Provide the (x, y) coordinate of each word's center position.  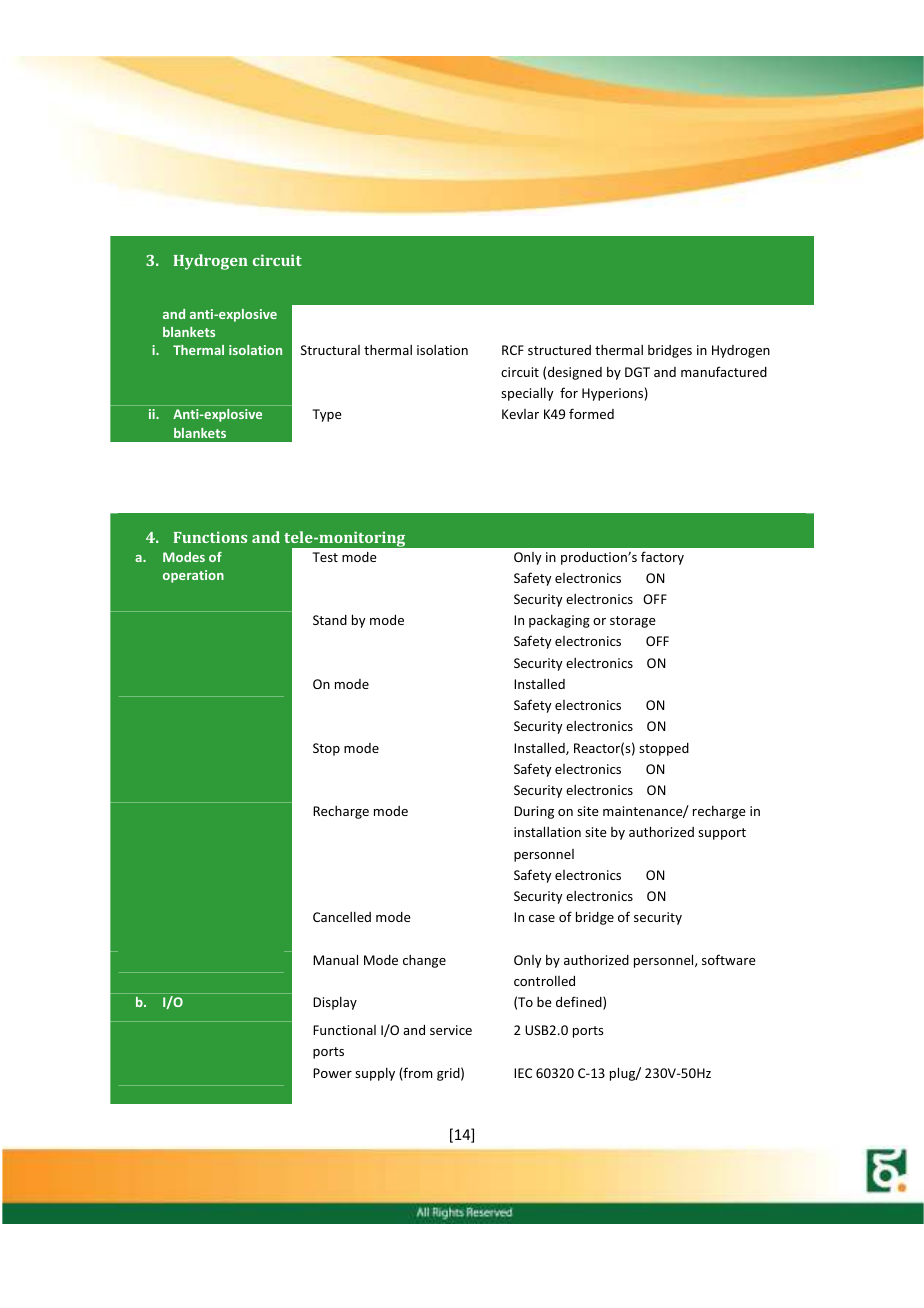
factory (662, 558)
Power (332, 1073)
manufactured (724, 371)
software (729, 959)
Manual (335, 959)
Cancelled (342, 916)
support (722, 834)
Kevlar (520, 414)
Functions (210, 537)
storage (633, 622)
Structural (330, 350)
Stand (330, 620)
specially (527, 394)
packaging (559, 621)
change (424, 961)
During (534, 812)
